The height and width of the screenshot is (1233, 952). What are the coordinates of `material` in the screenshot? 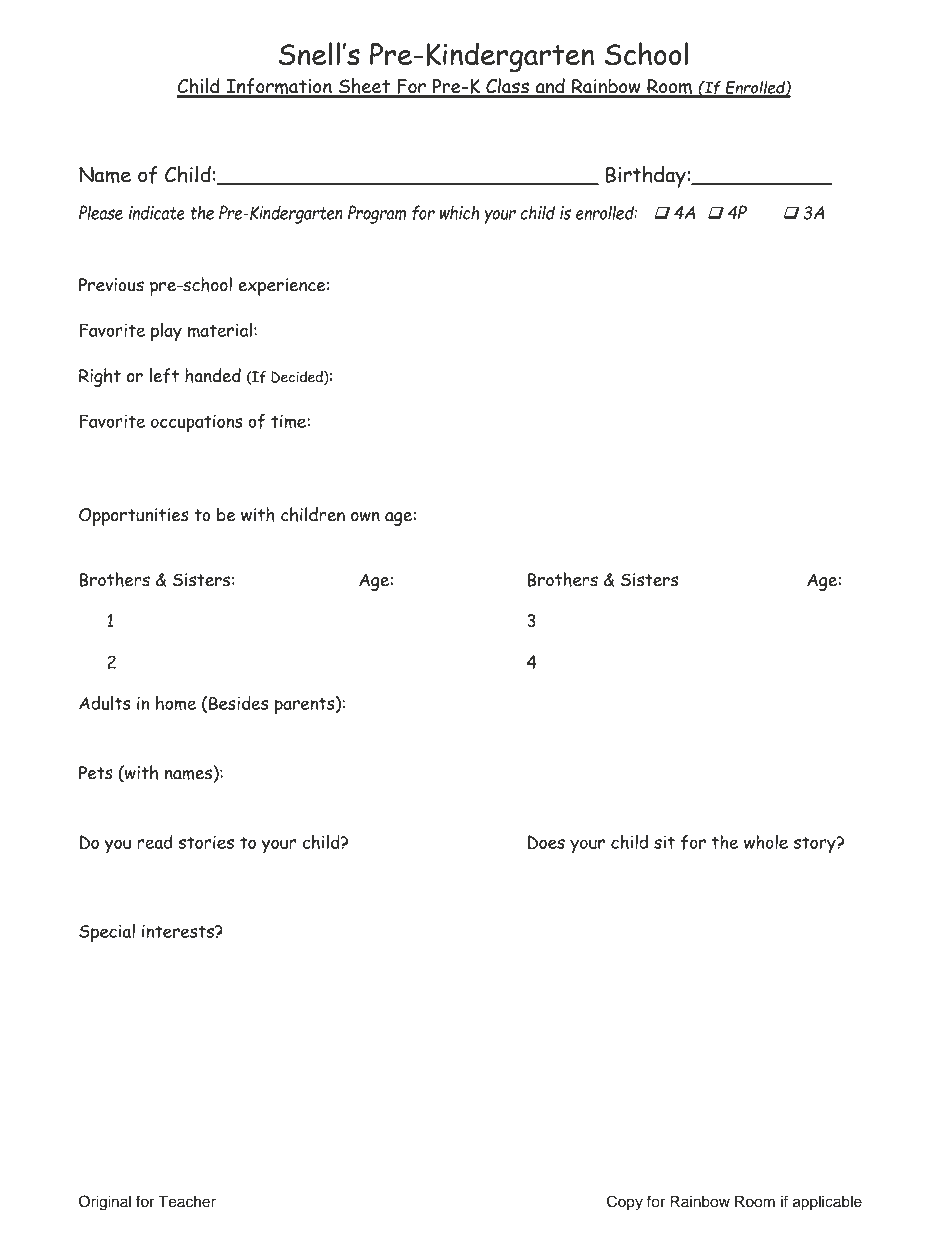 It's located at (220, 330).
